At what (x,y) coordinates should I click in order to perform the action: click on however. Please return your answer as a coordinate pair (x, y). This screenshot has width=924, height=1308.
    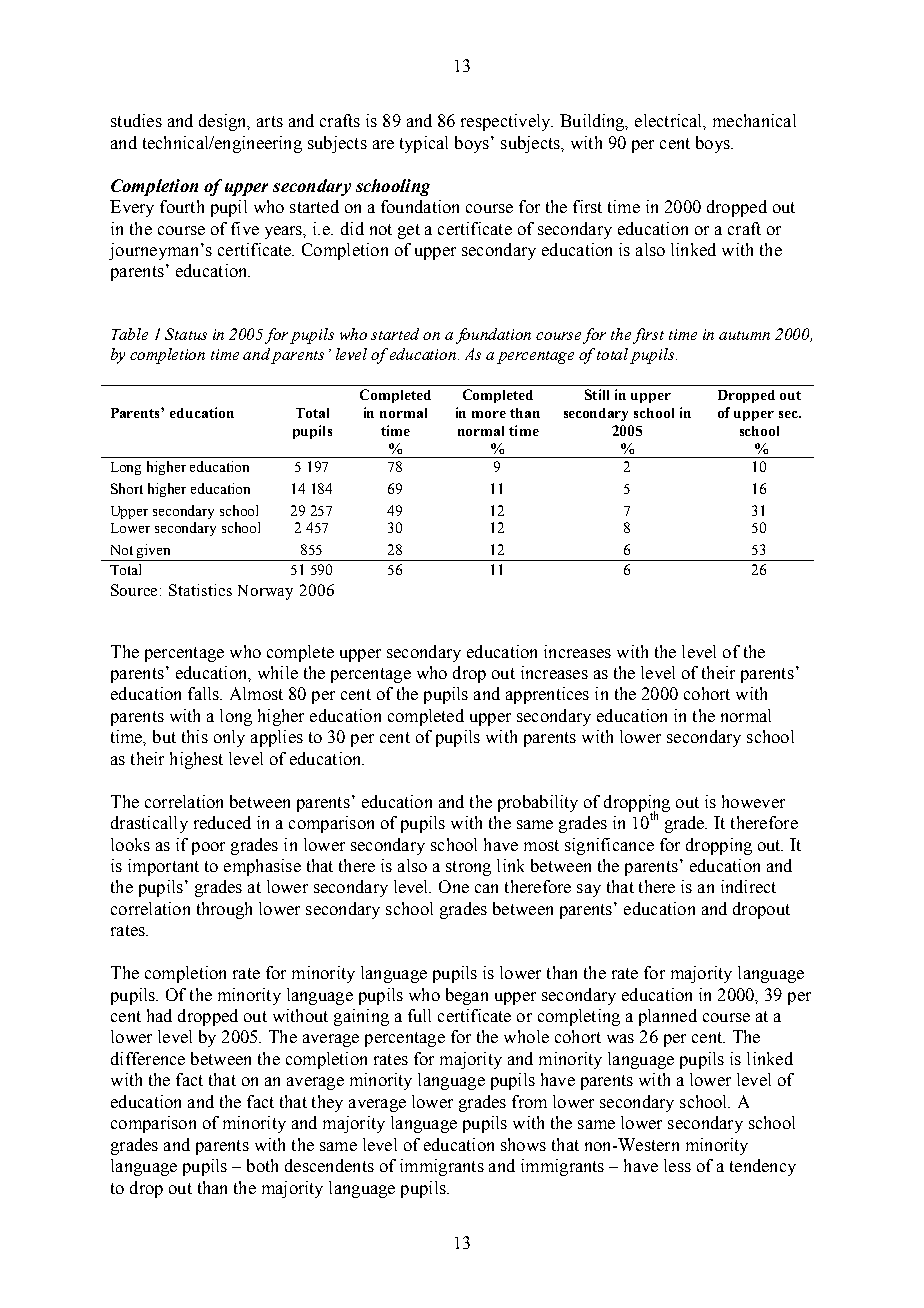
    Looking at the image, I should click on (753, 801).
